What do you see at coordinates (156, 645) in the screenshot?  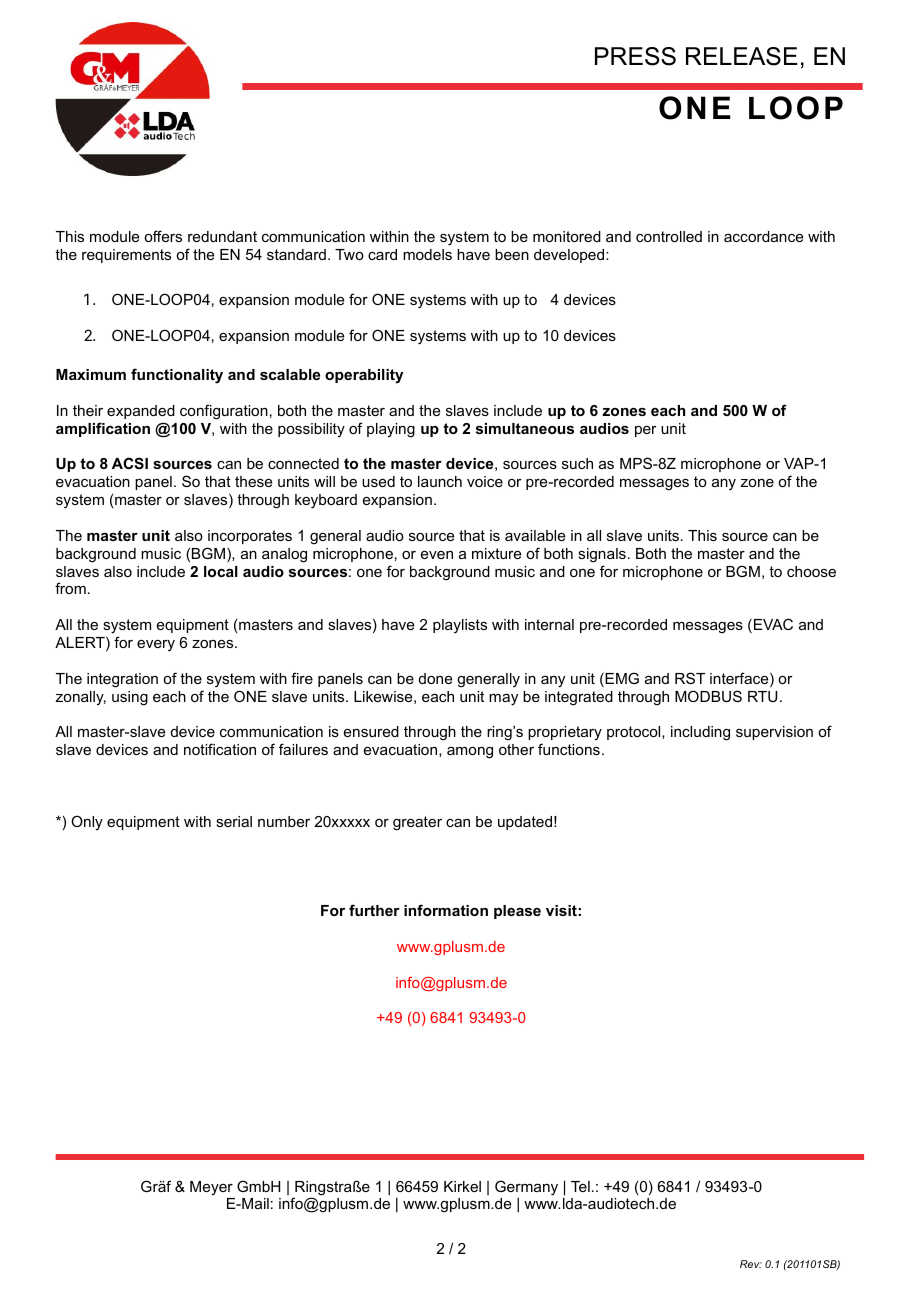 I see `every` at bounding box center [156, 645].
